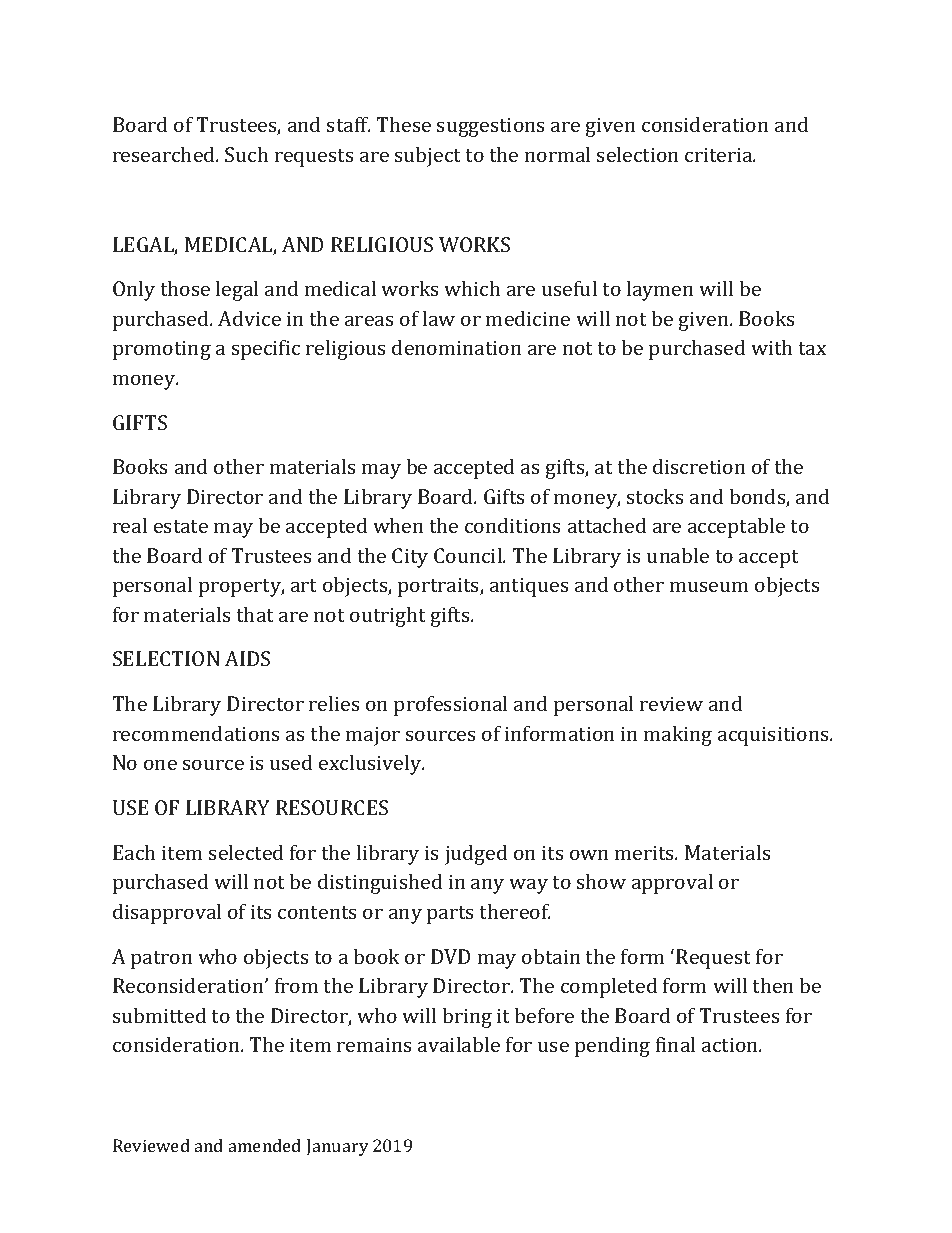 The width and height of the screenshot is (952, 1233). I want to click on outright, so click(388, 616).
